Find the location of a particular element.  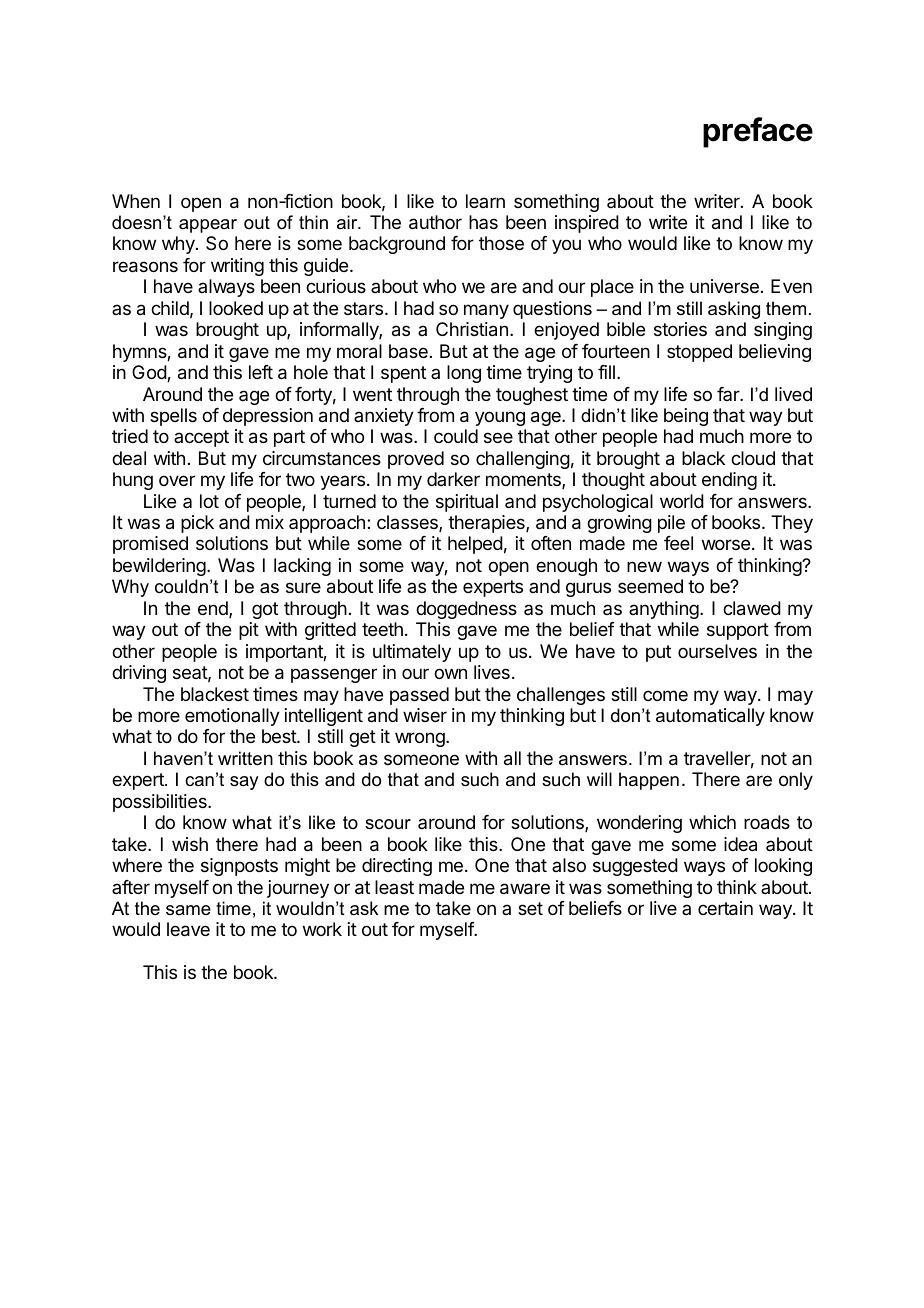

pick is located at coordinates (197, 524).
